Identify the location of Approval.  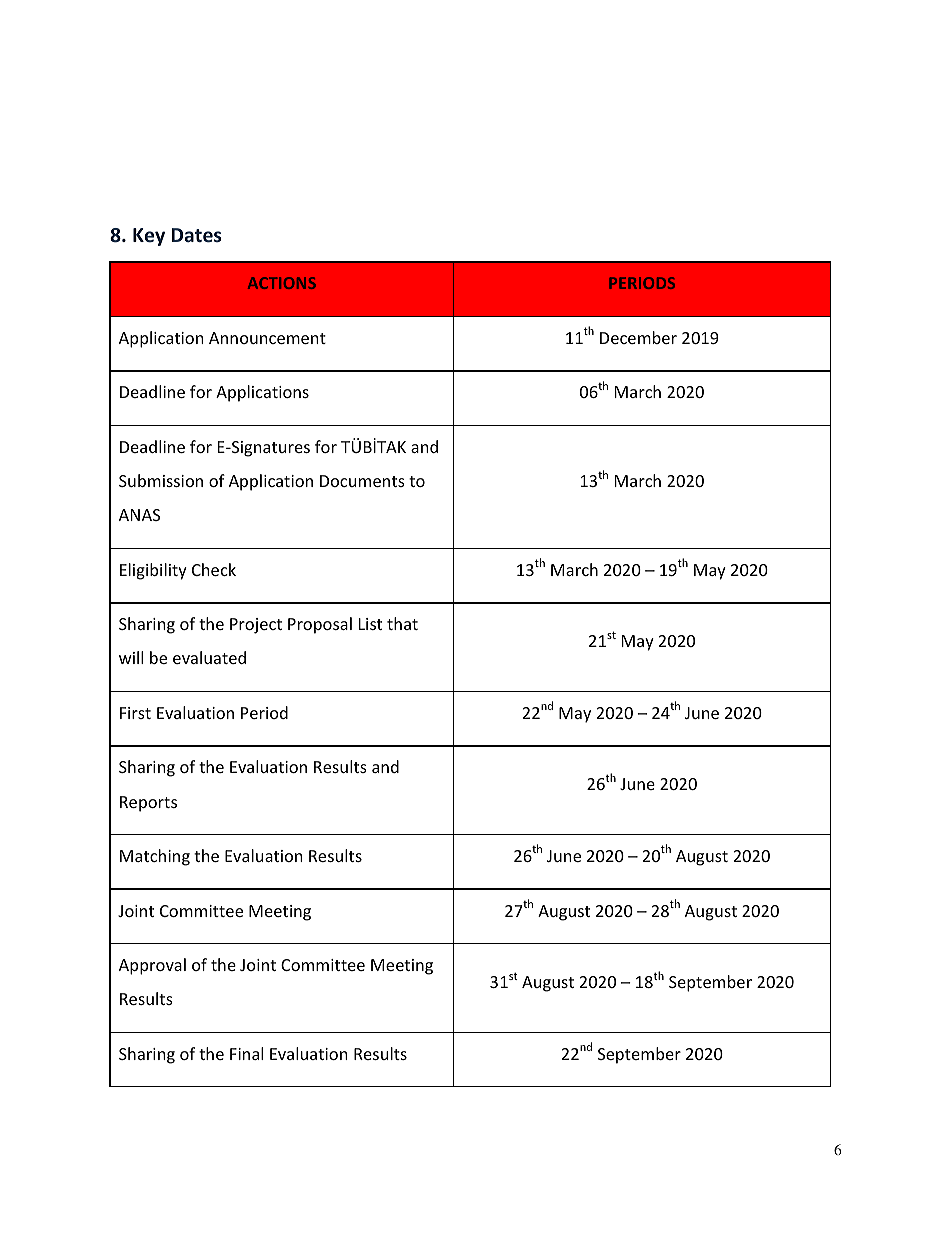
(152, 966).
